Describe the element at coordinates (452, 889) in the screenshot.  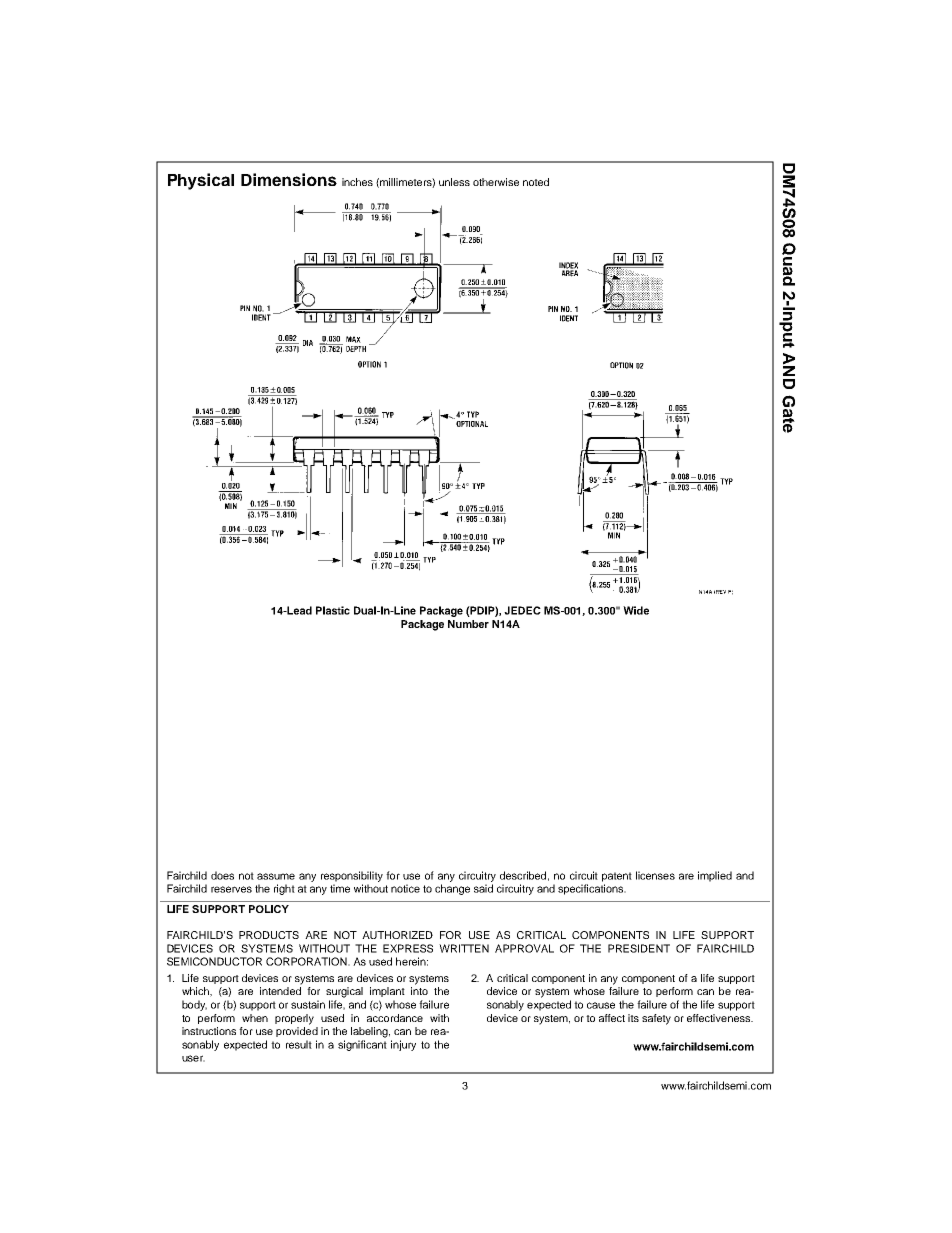
I see `change` at that location.
